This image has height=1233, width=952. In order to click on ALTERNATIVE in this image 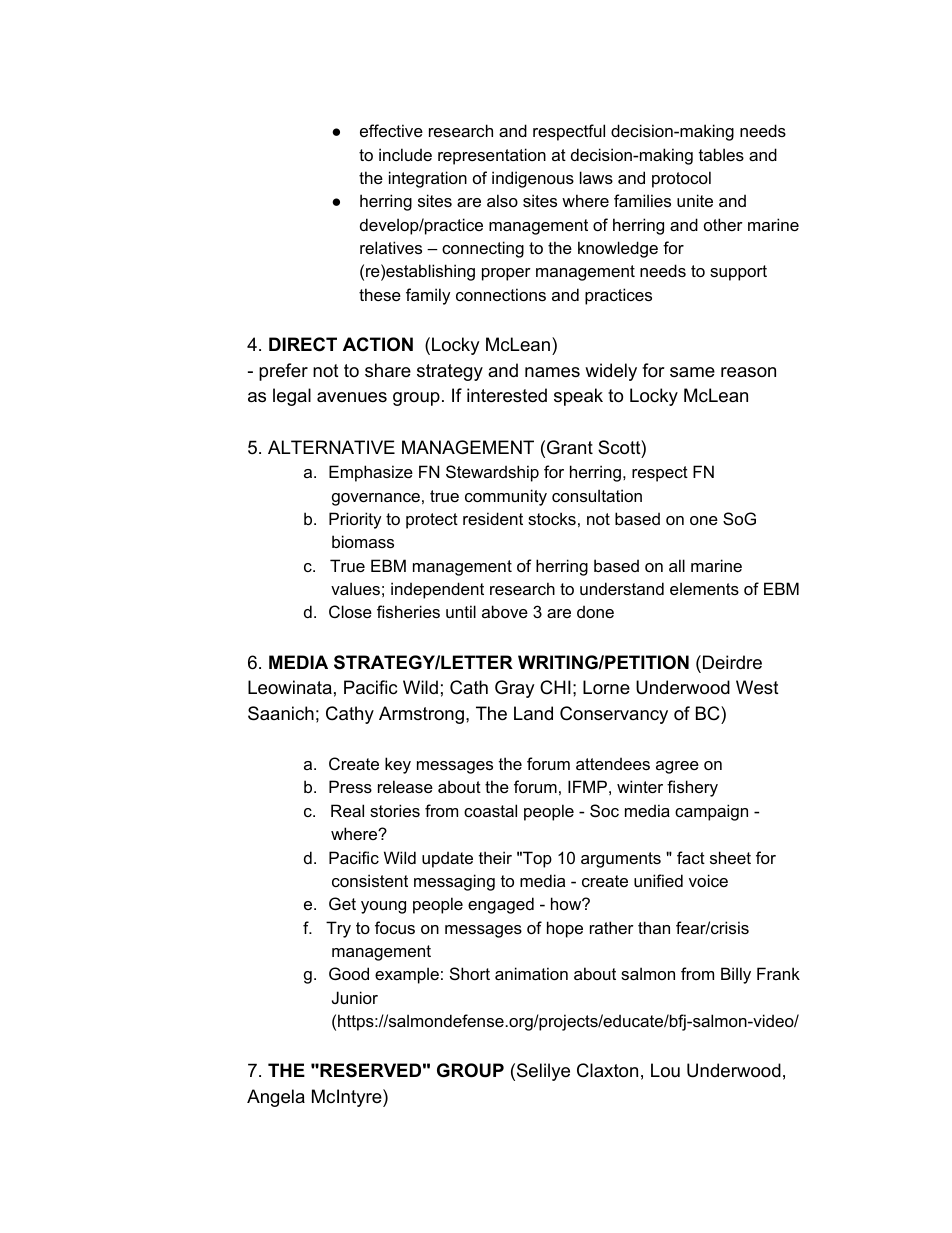, I will do `click(331, 447)`.
